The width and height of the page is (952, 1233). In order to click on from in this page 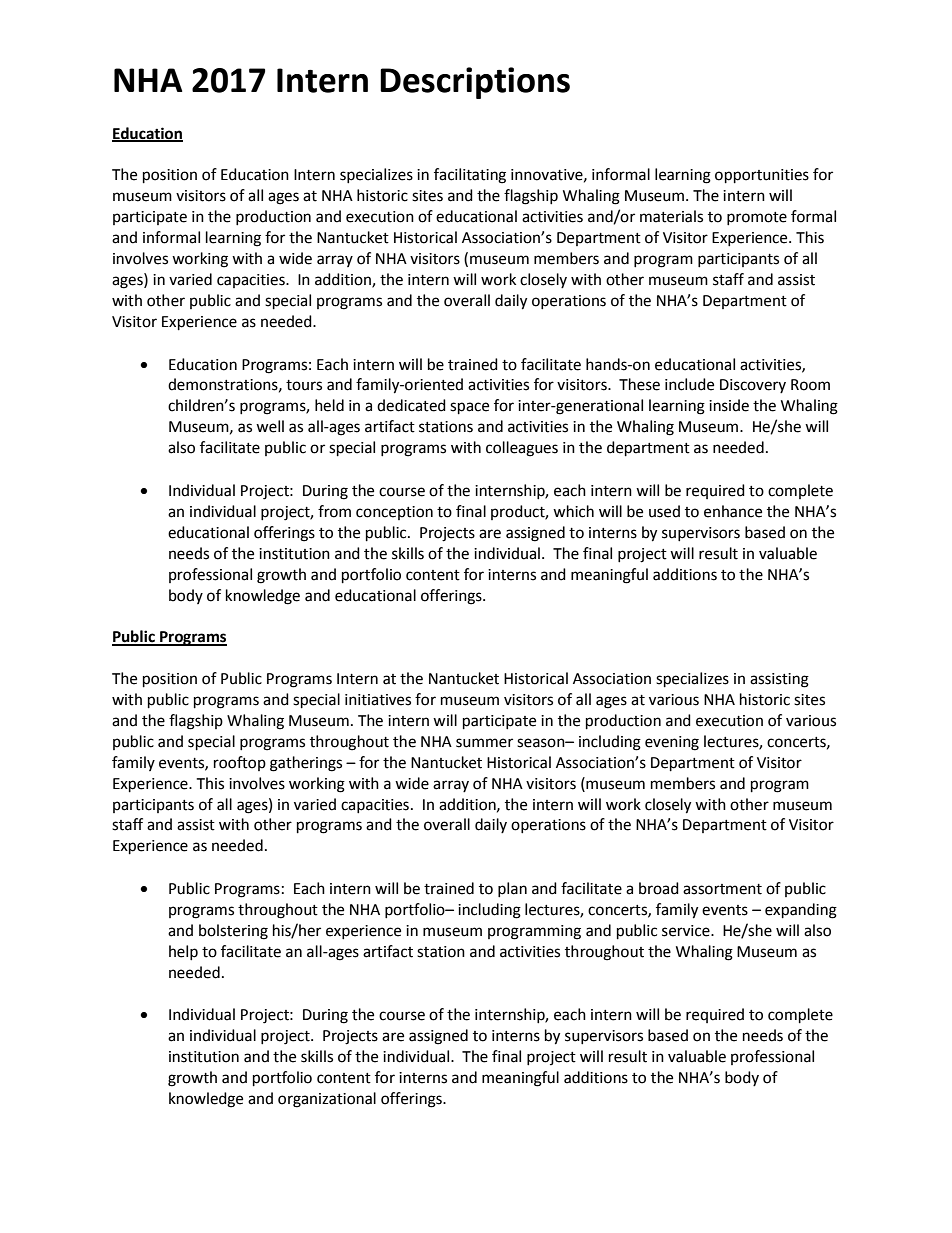, I will do `click(334, 511)`.
